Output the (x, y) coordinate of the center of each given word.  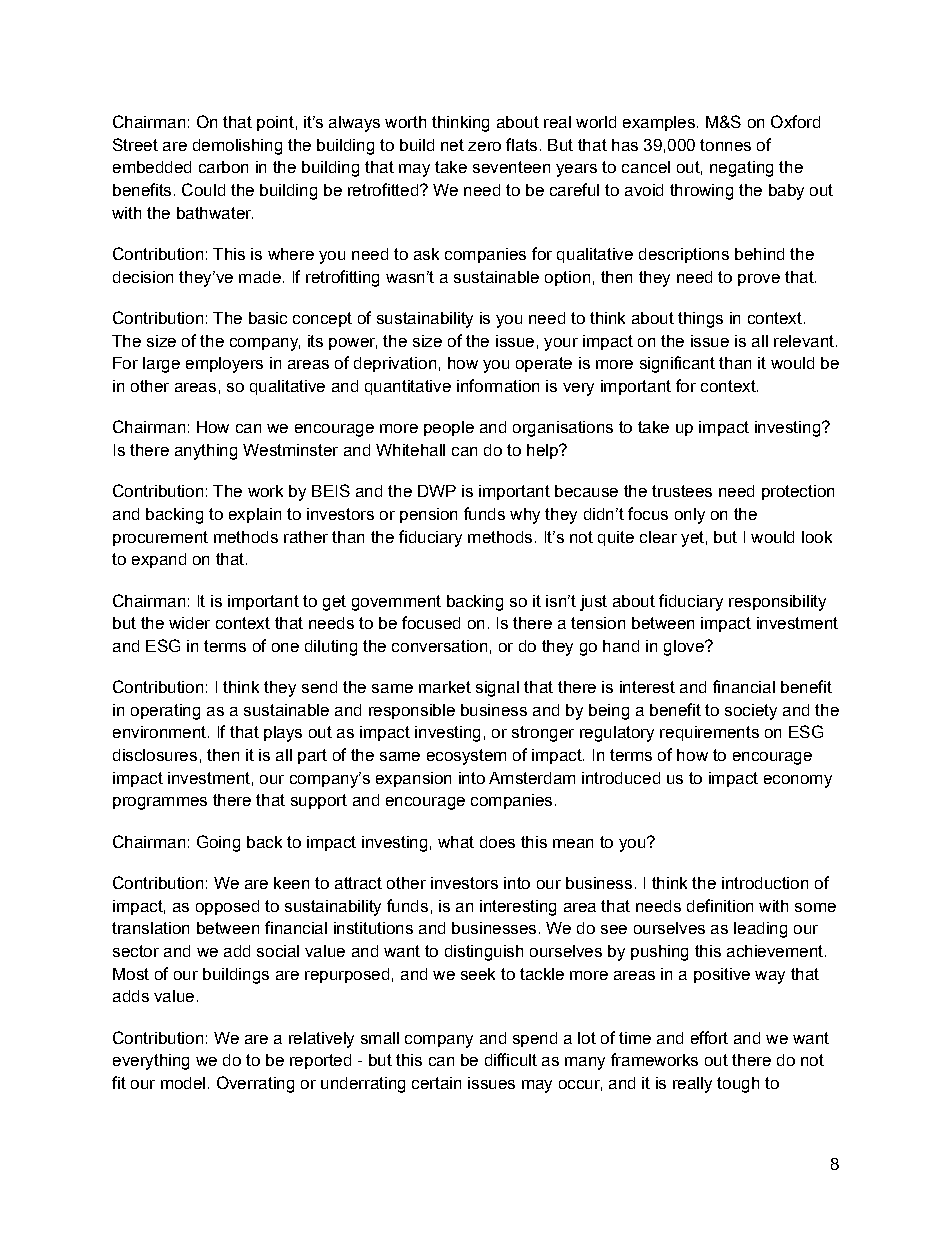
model (183, 1083)
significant (677, 364)
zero (484, 146)
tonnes (725, 145)
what (456, 842)
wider (189, 623)
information (498, 385)
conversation (439, 646)
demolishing (237, 147)
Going (218, 843)
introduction (765, 883)
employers (224, 365)
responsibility (777, 603)
